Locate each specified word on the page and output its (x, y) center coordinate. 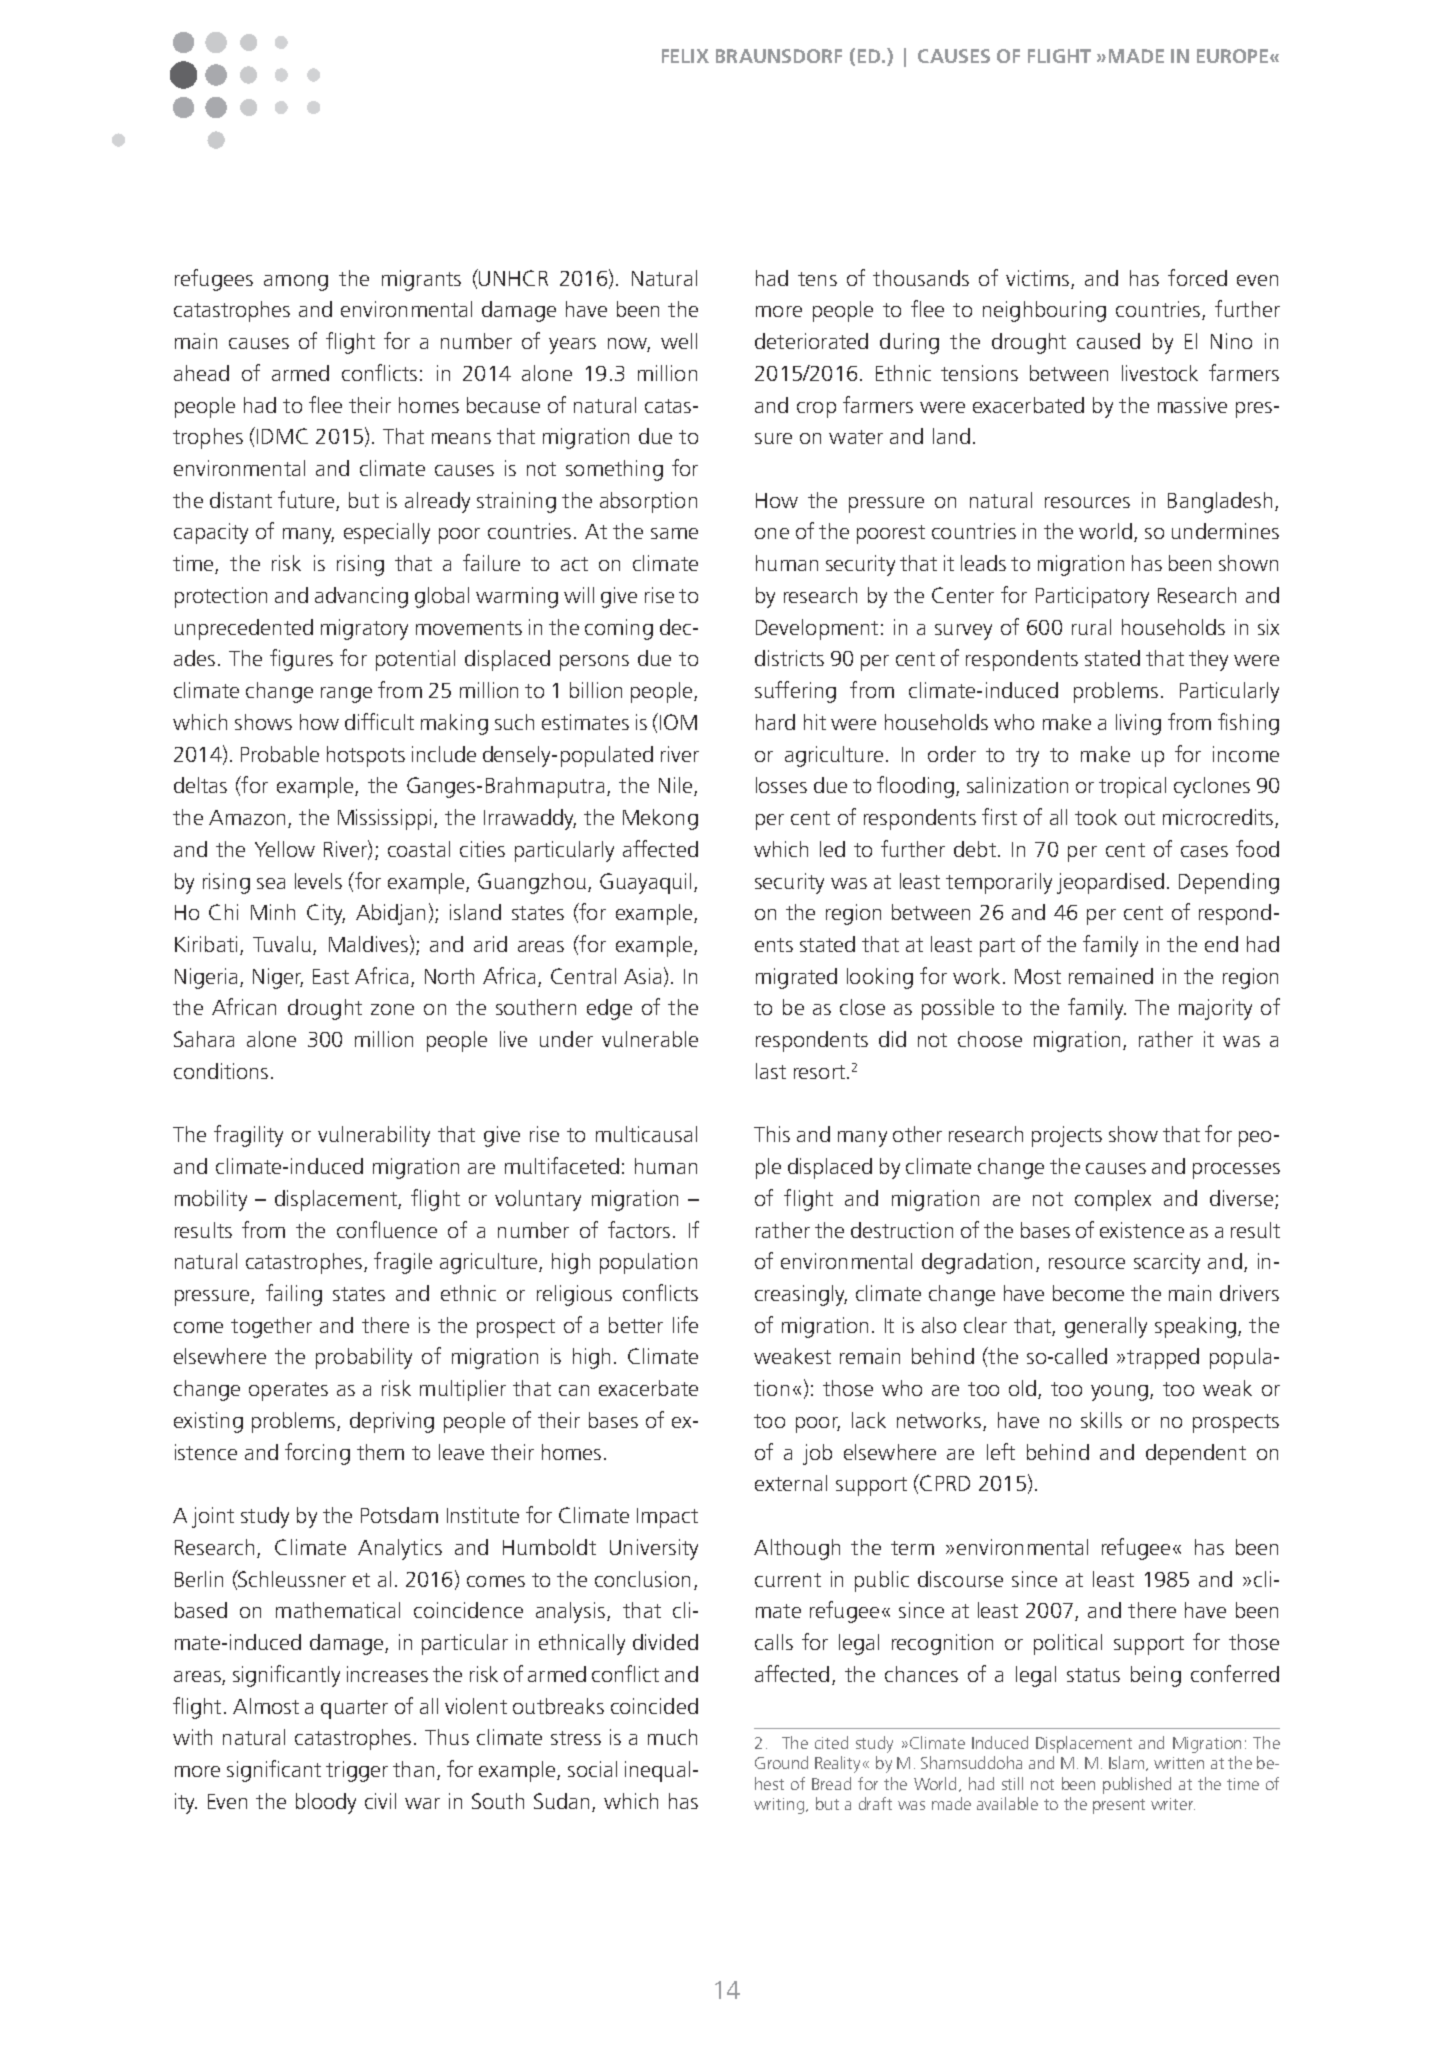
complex (1113, 1200)
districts (789, 658)
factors (639, 1229)
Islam (1126, 1762)
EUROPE (1234, 56)
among (296, 283)
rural (1091, 627)
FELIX (685, 56)
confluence (387, 1229)
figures (301, 660)
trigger (357, 1771)
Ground (781, 1762)
